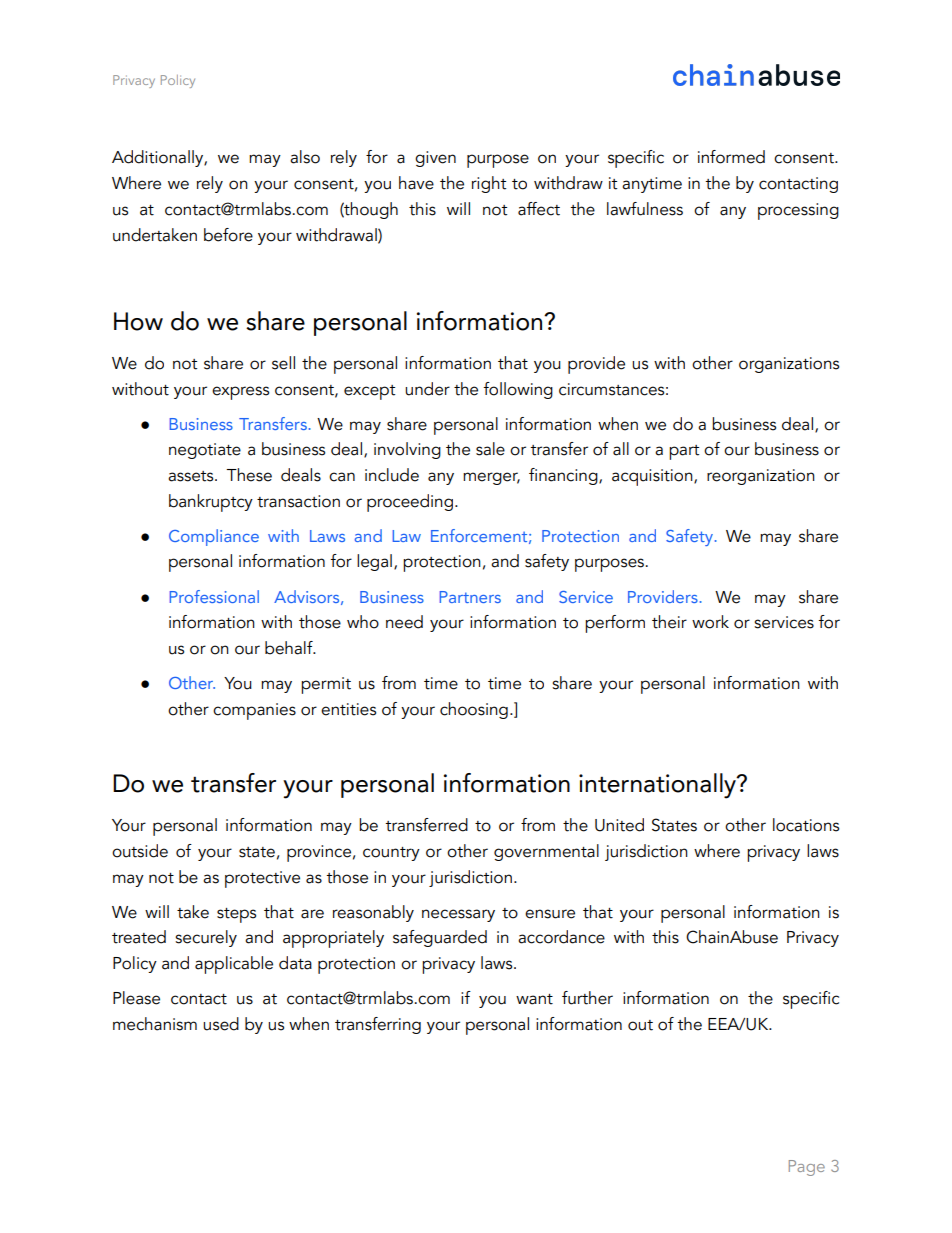  Describe the element at coordinates (214, 596) in the document. I see `Professional` at that location.
